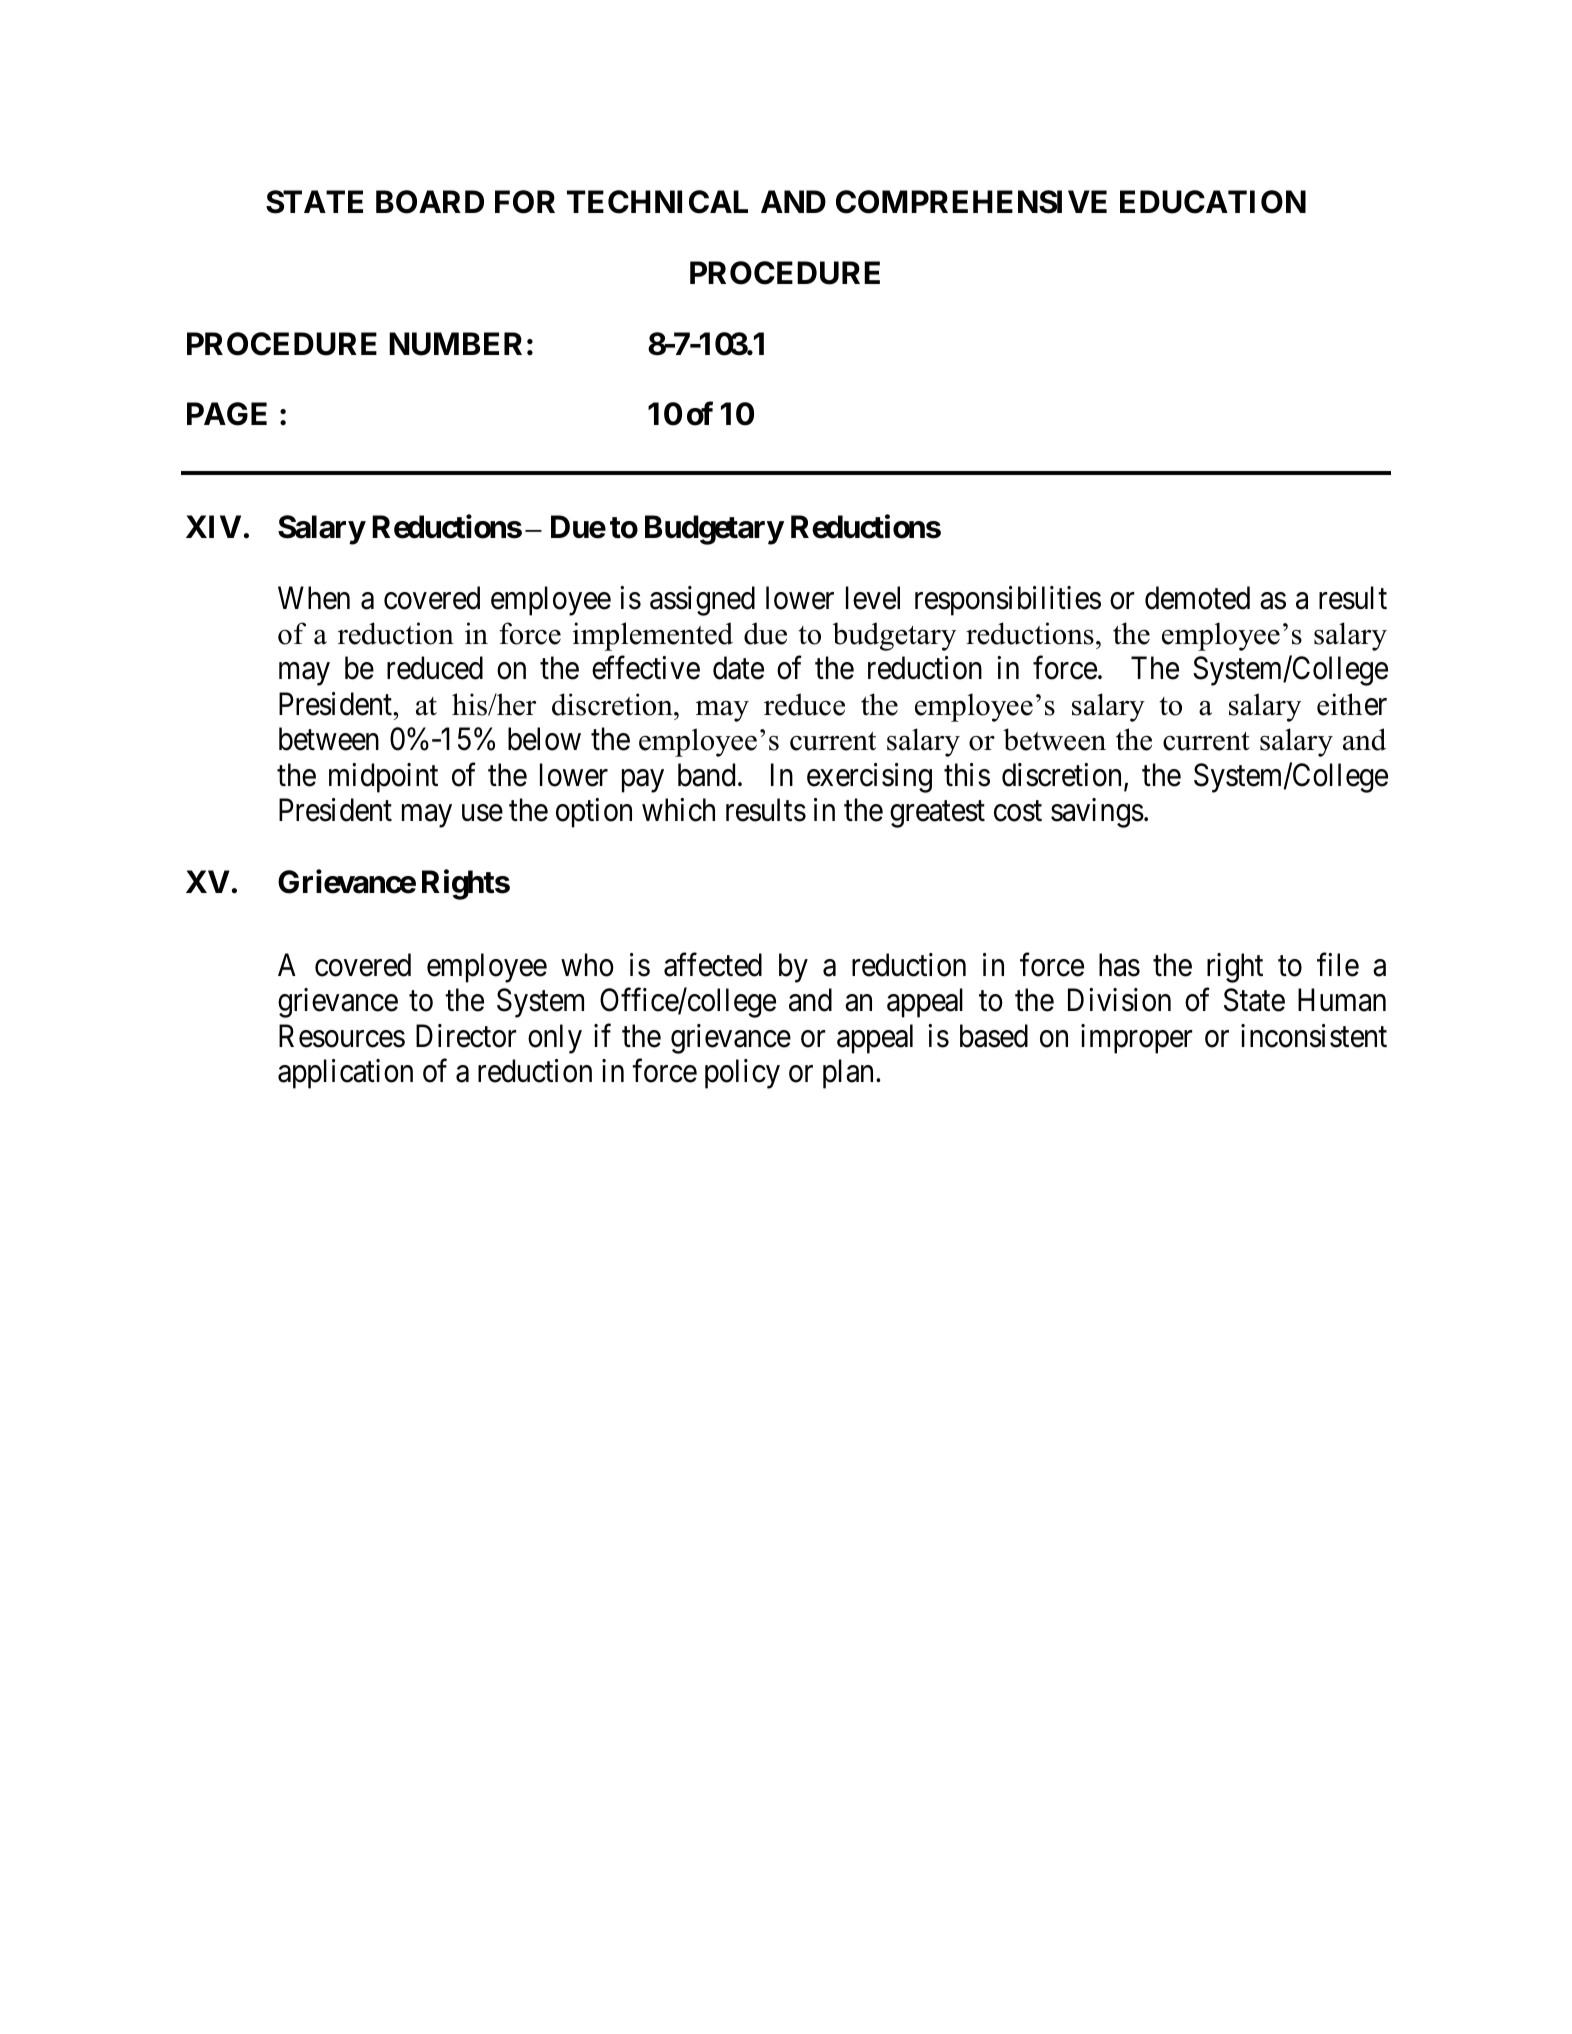 This screenshot has width=1572, height=2034. Describe the element at coordinates (455, 344) in the screenshot. I see `NUMBER` at that location.
